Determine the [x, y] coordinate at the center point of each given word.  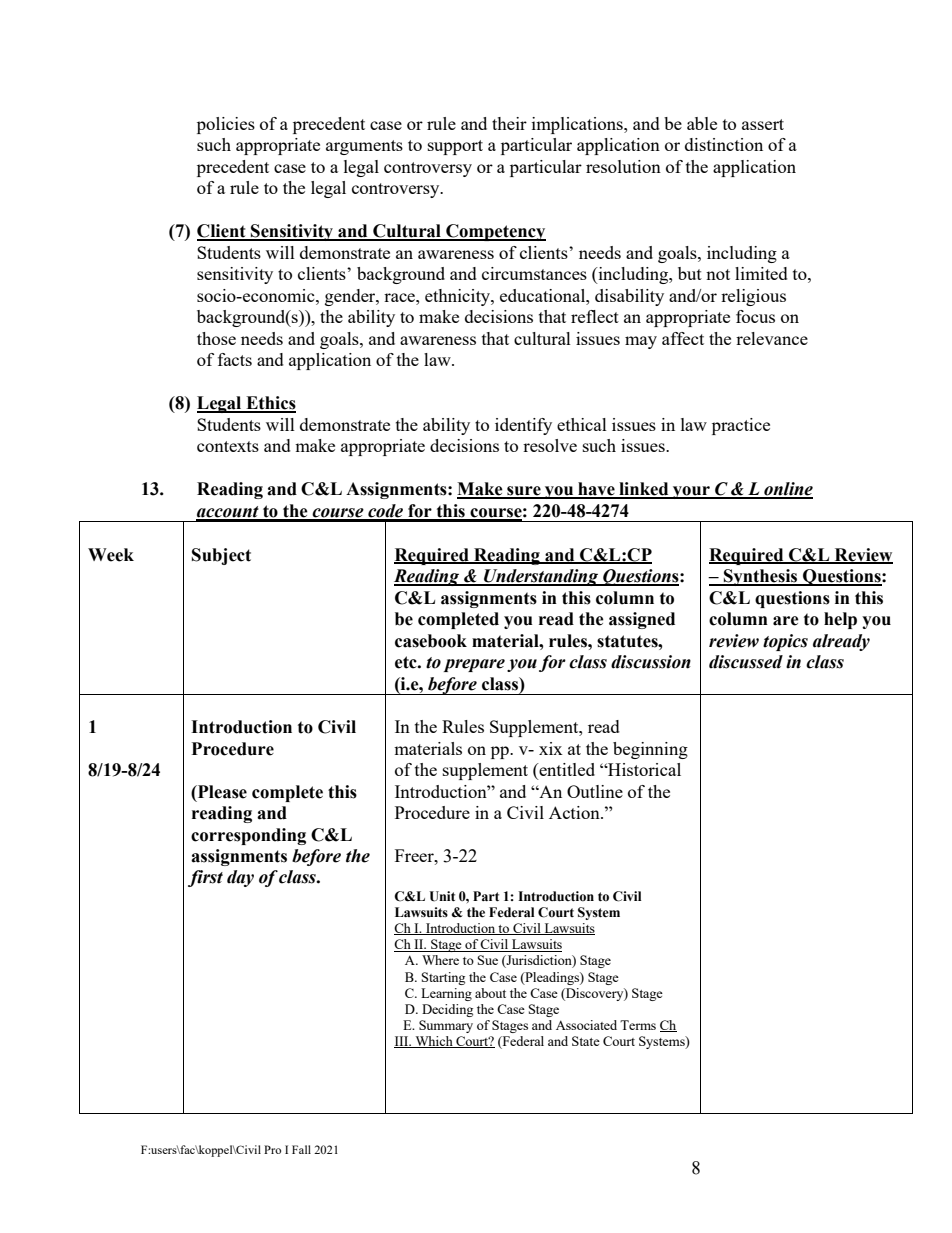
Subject [221, 556]
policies [226, 125]
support [455, 147]
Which [434, 1042]
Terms [638, 1025]
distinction [724, 144]
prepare [474, 665]
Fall [301, 1149]
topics [785, 642]
